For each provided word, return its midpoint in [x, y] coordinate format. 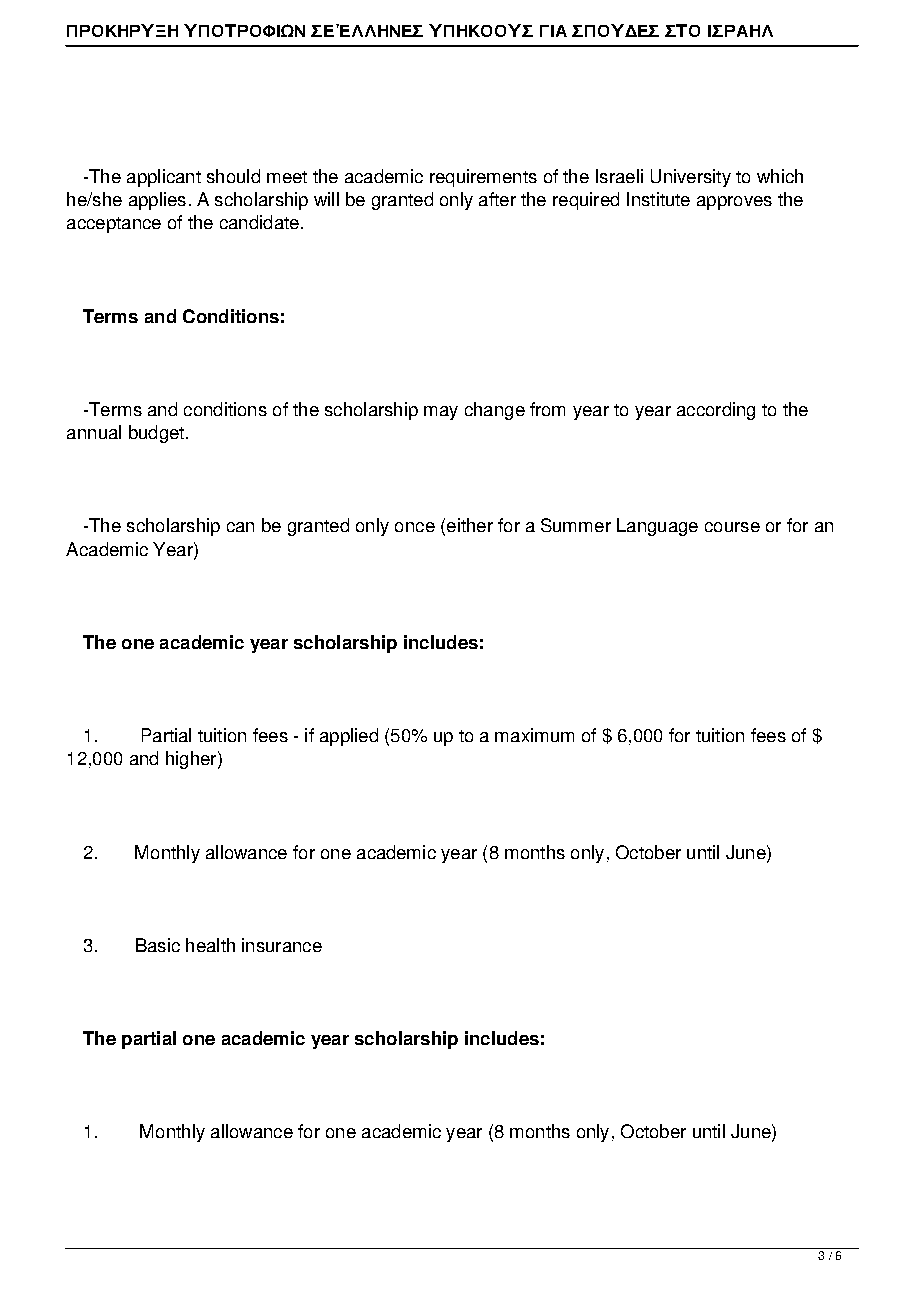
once [415, 527]
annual [94, 432]
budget [158, 434]
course [732, 527]
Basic [158, 945]
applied [349, 737]
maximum [534, 735]
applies [157, 201]
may [441, 413]
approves [734, 203]
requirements [483, 178]
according [716, 411]
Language [657, 527]
